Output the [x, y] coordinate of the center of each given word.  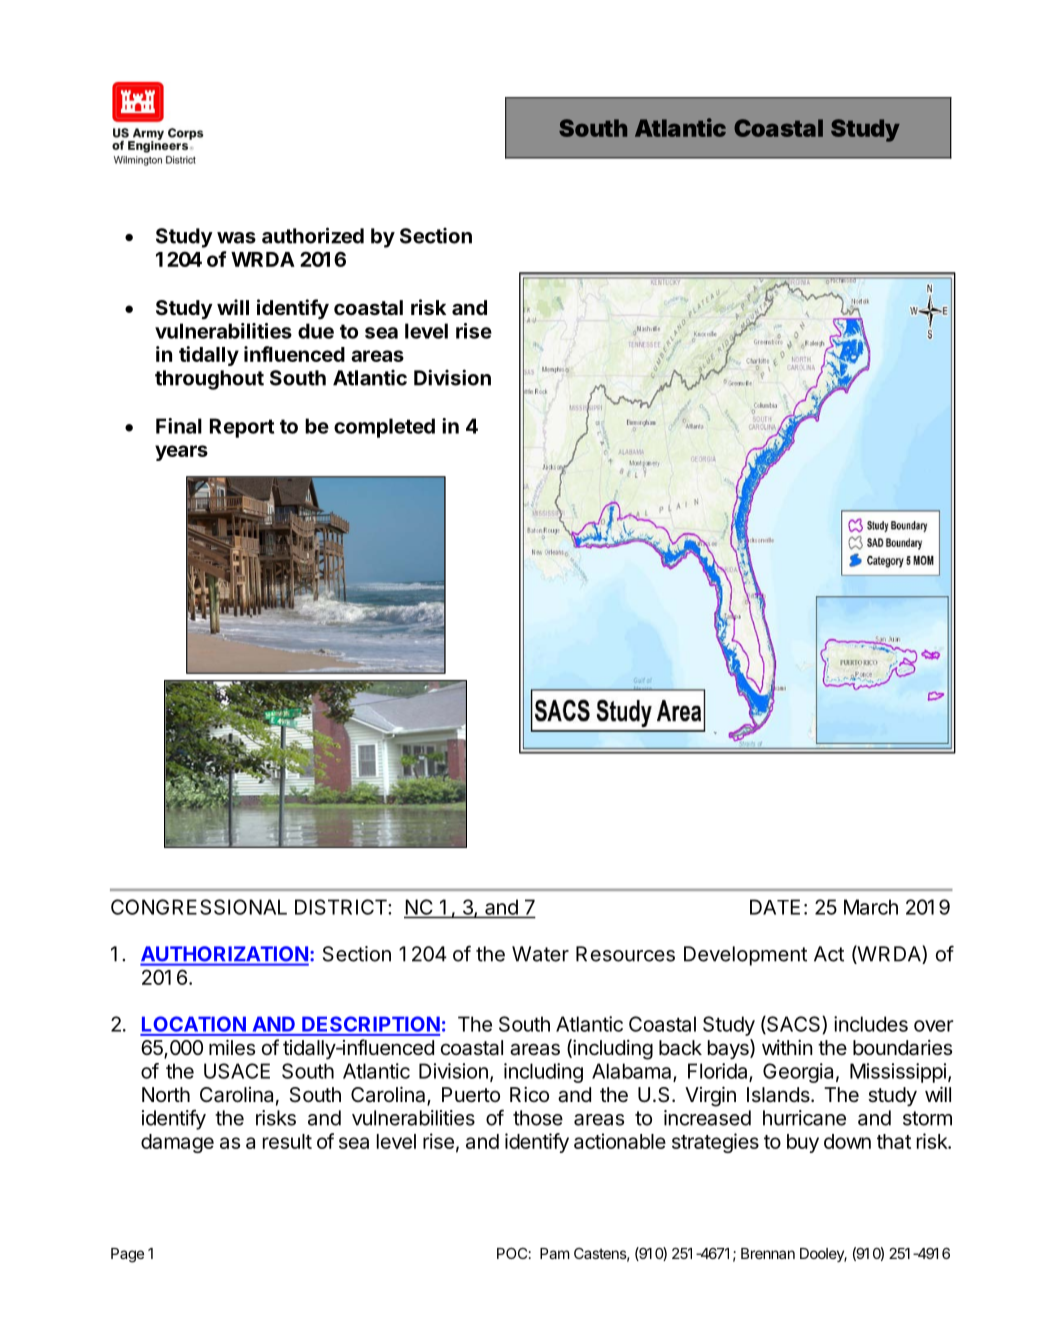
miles [232, 1047]
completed [384, 428]
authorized [313, 235]
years [181, 453]
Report [242, 428]
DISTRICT [342, 907]
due [316, 331]
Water [540, 954]
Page [127, 1255]
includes [871, 1024]
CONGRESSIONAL [199, 907]
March [871, 907]
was [236, 238]
